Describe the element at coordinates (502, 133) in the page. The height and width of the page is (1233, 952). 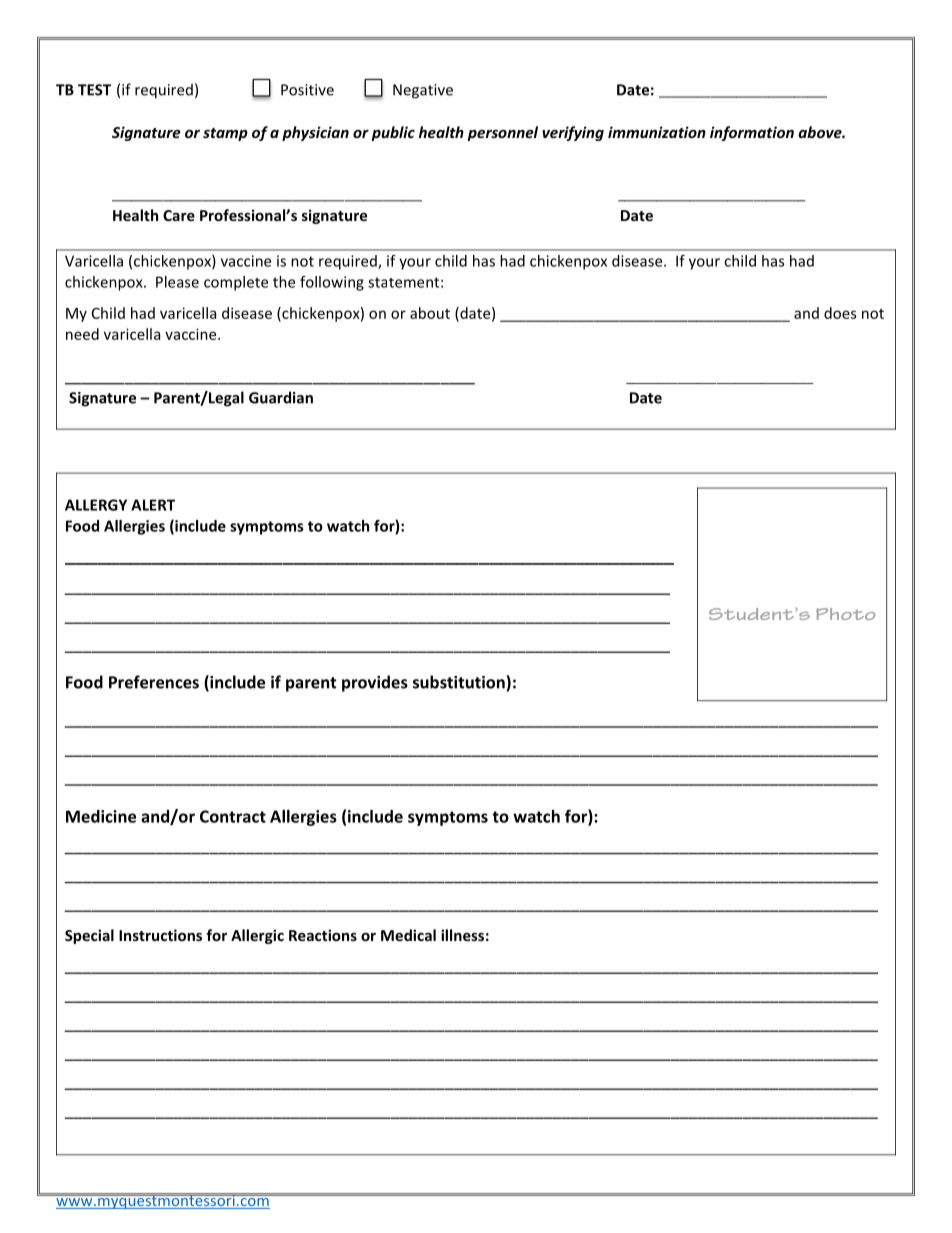
I see `personnel` at that location.
